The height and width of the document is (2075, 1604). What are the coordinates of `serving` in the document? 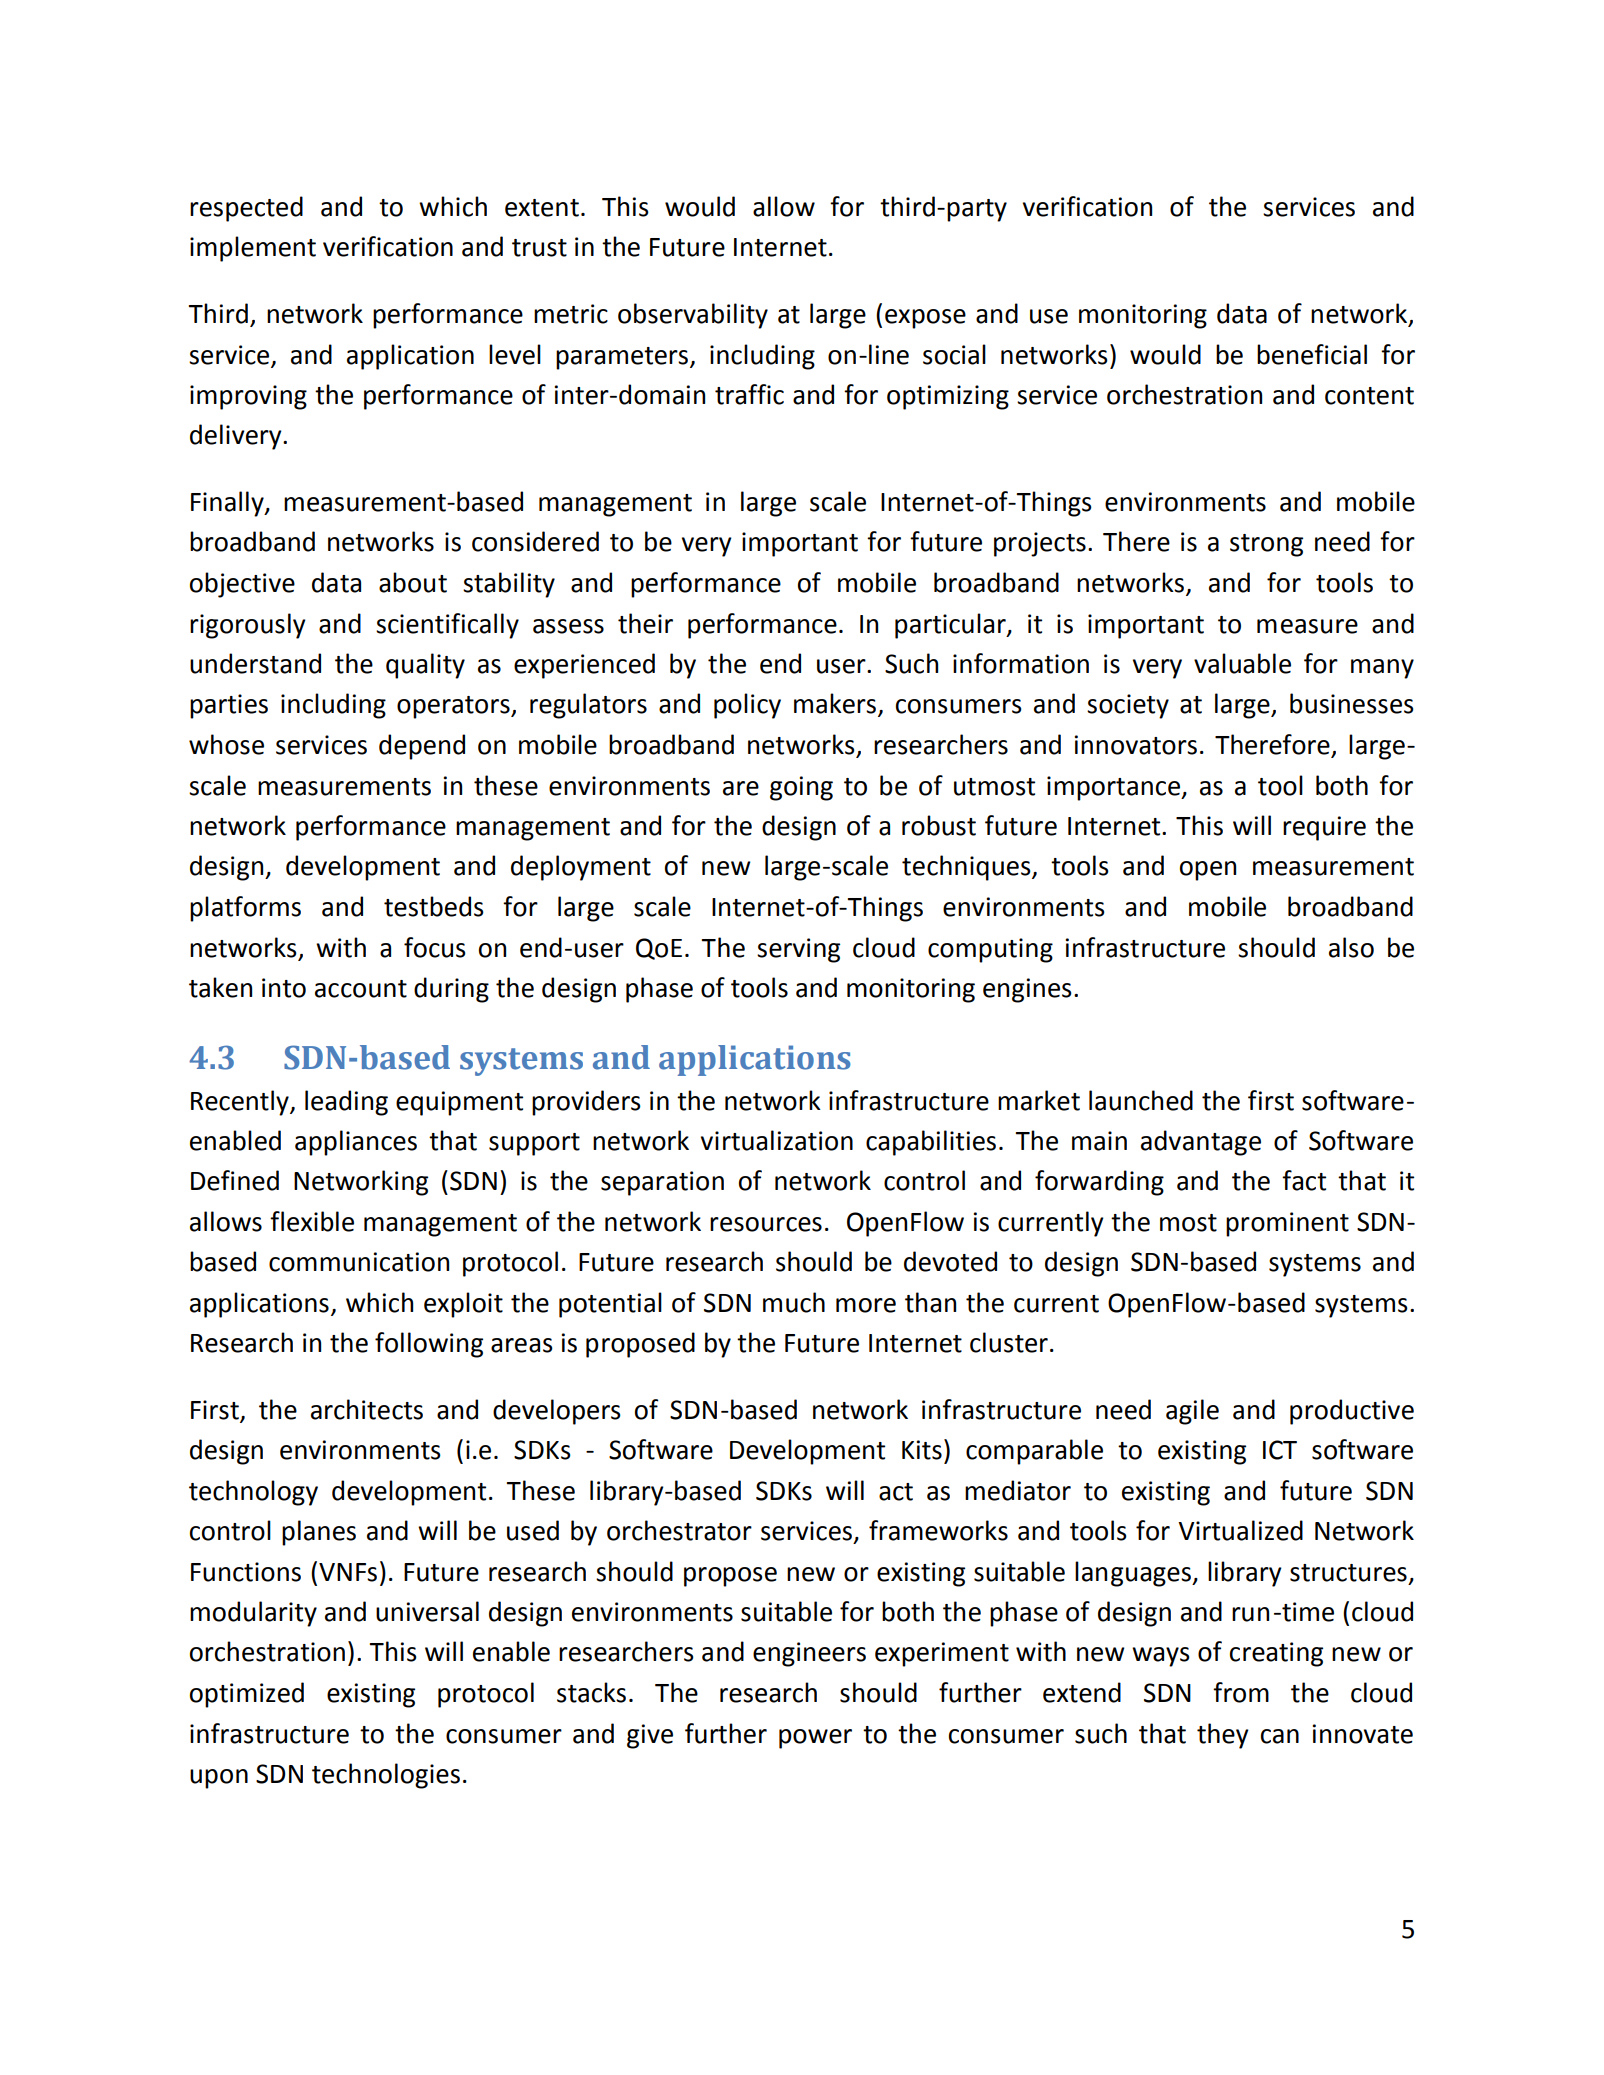 It's located at (798, 950).
